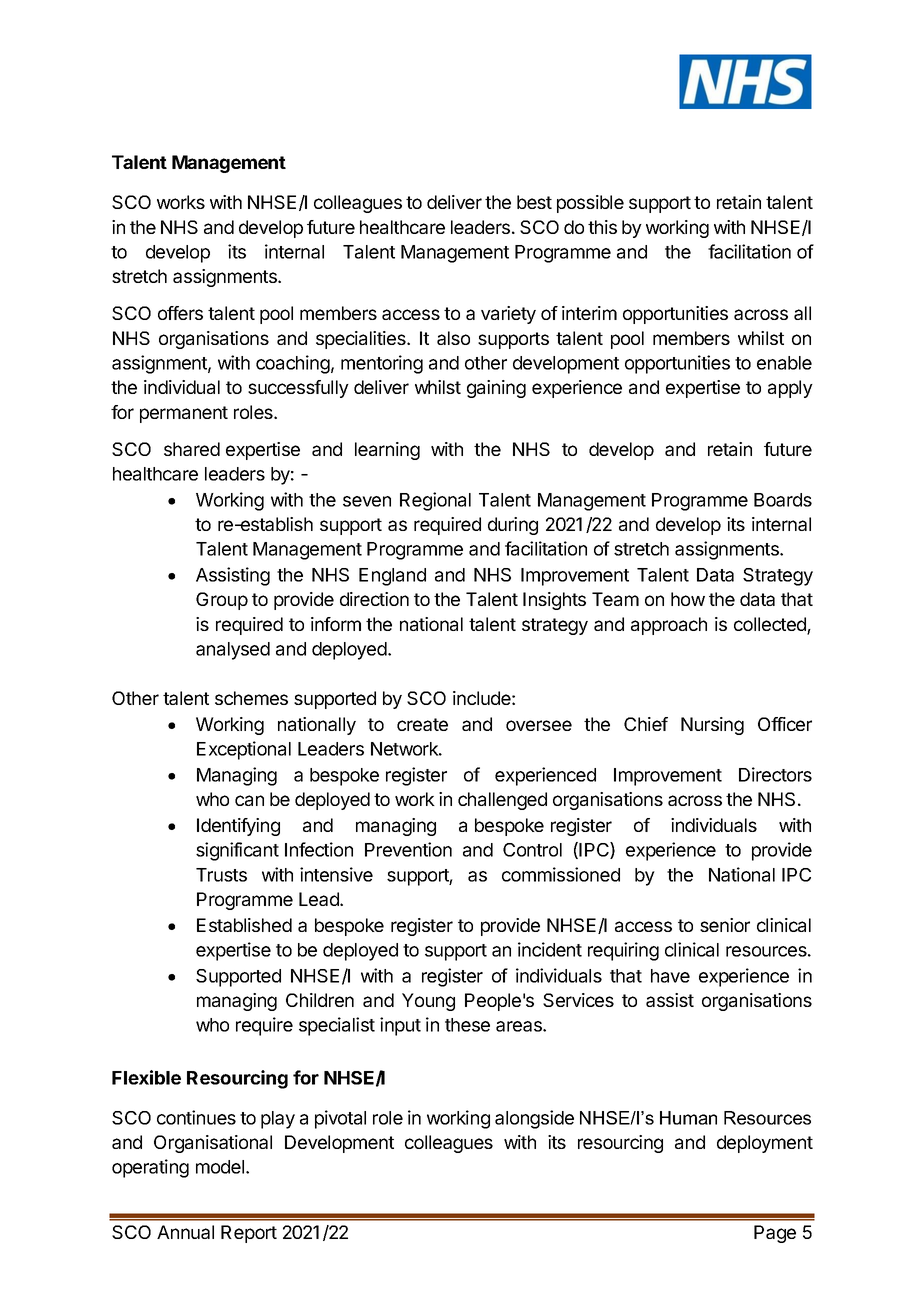  I want to click on model, so click(221, 1167).
